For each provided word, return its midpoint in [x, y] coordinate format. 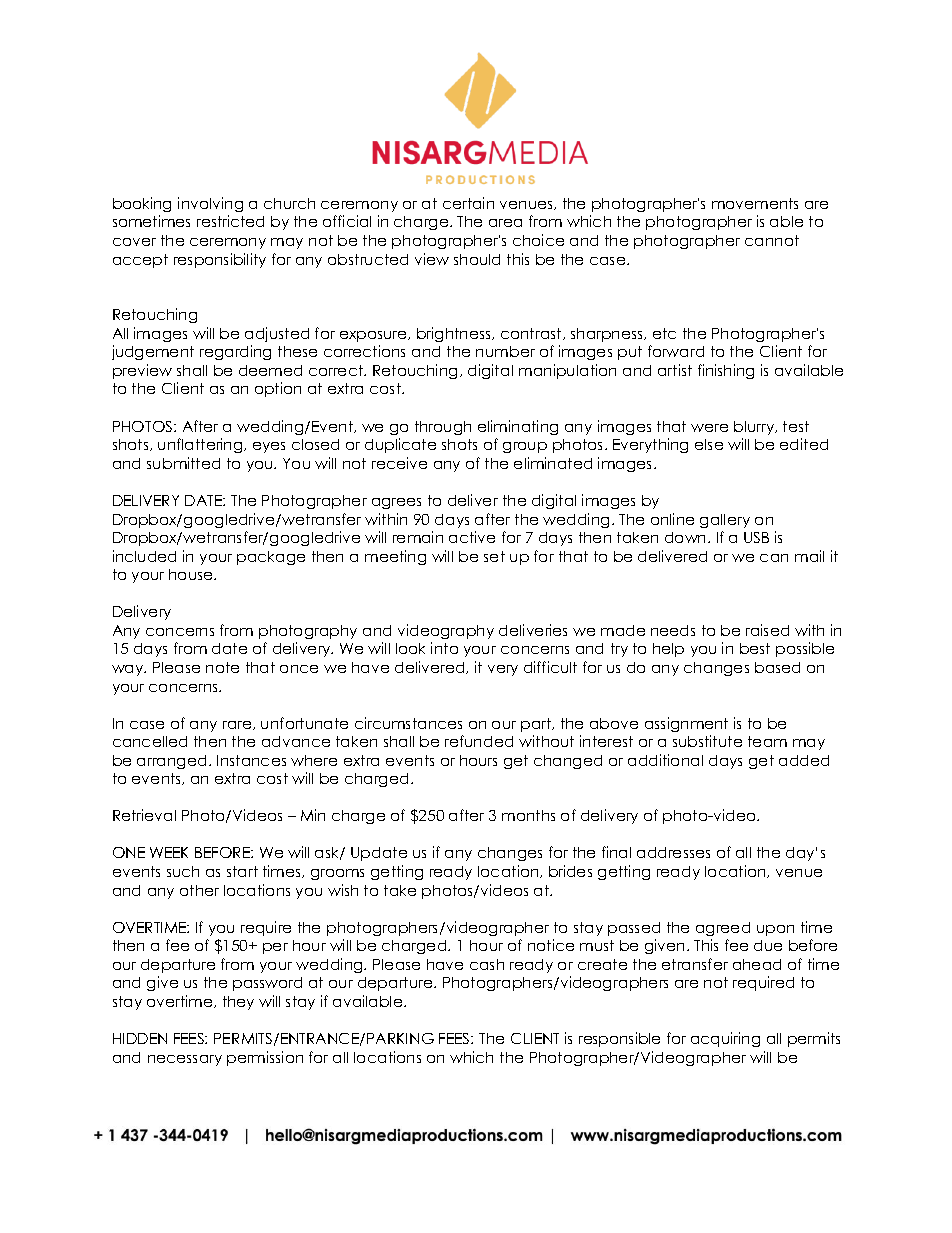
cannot [772, 240]
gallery [725, 521]
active [472, 537]
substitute [707, 741]
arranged [171, 762]
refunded [479, 741]
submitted [183, 463]
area [505, 223]
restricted [230, 221]
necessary [185, 1060]
